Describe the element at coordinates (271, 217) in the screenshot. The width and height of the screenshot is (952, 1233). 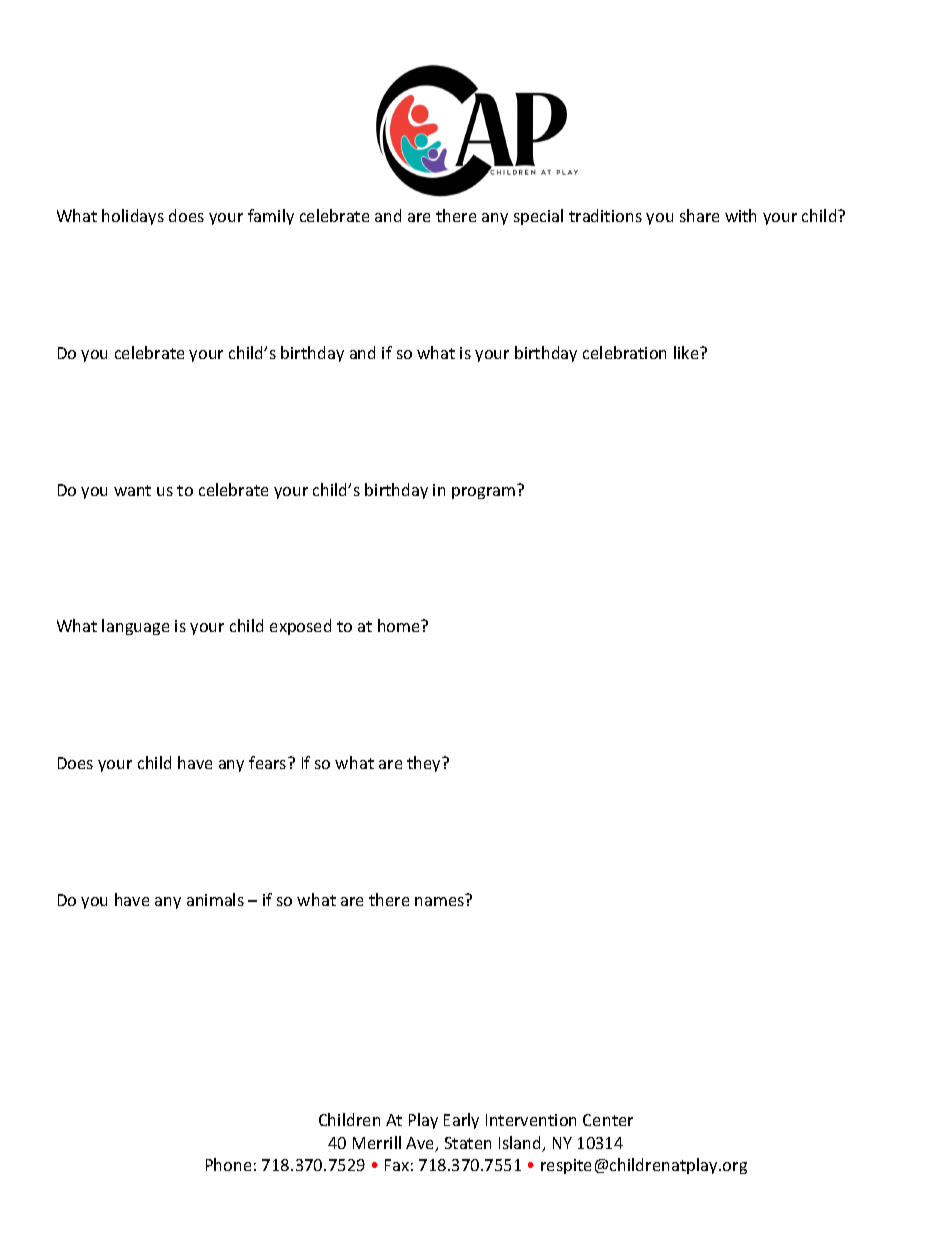
I see `family` at that location.
